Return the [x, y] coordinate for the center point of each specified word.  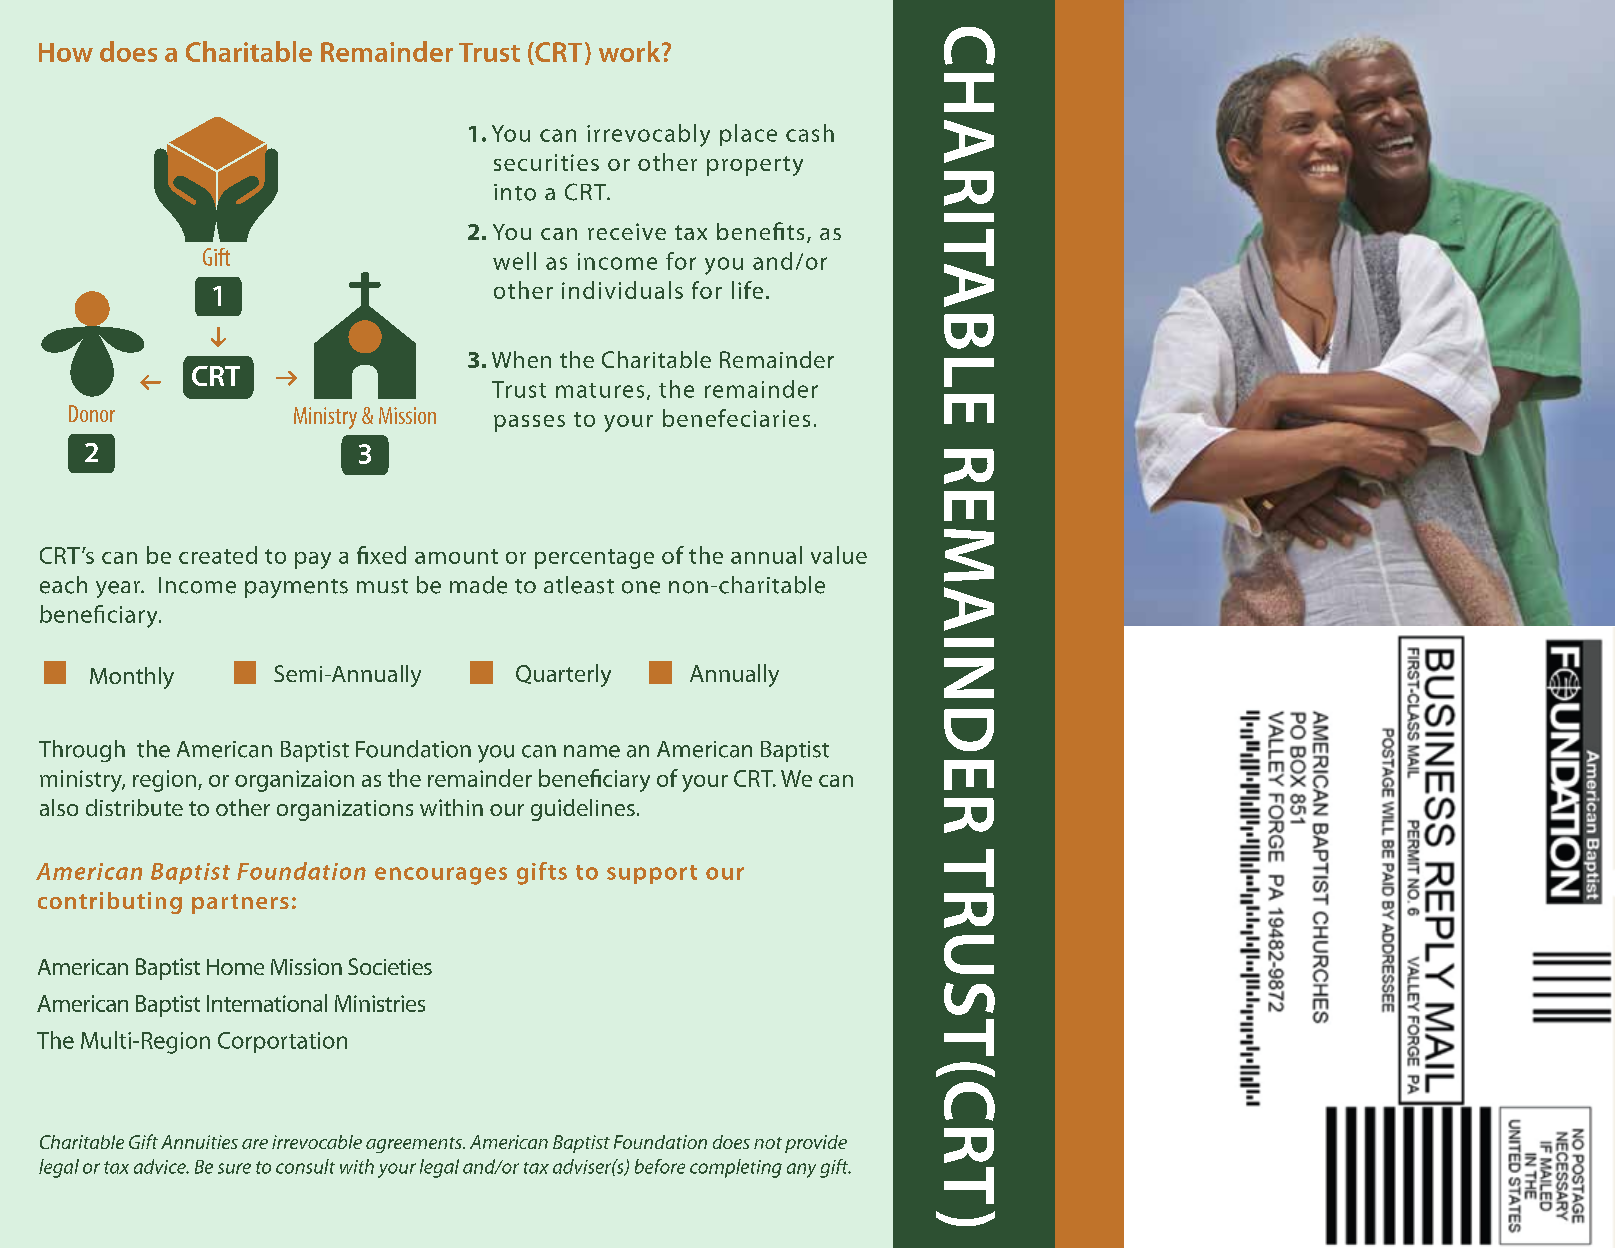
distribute [134, 807]
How [66, 52]
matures [600, 390]
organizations [345, 810]
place [748, 135]
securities [546, 162]
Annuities [199, 1142]
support [652, 874]
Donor [92, 413]
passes [529, 423]
